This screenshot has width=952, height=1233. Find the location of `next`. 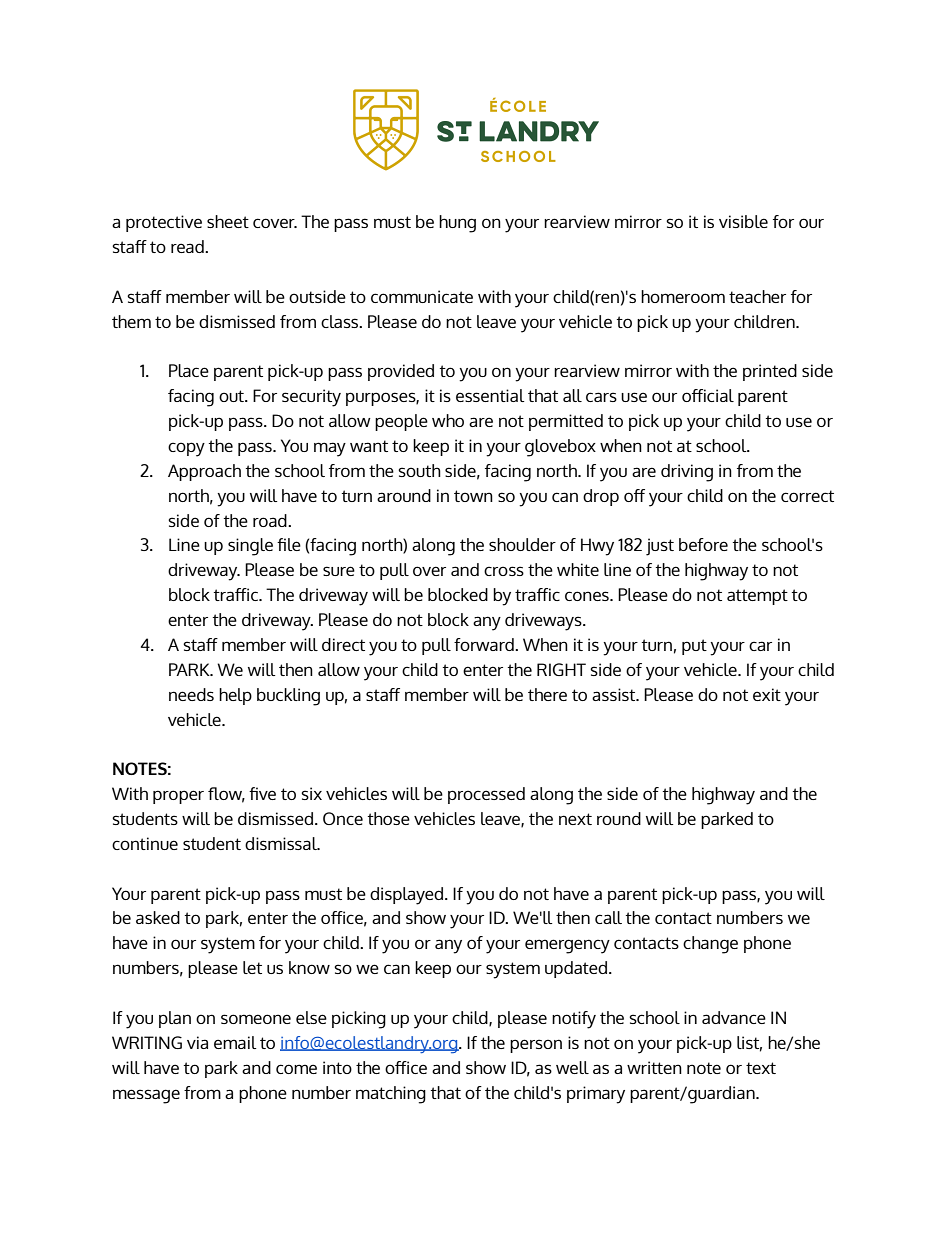

next is located at coordinates (575, 819).
